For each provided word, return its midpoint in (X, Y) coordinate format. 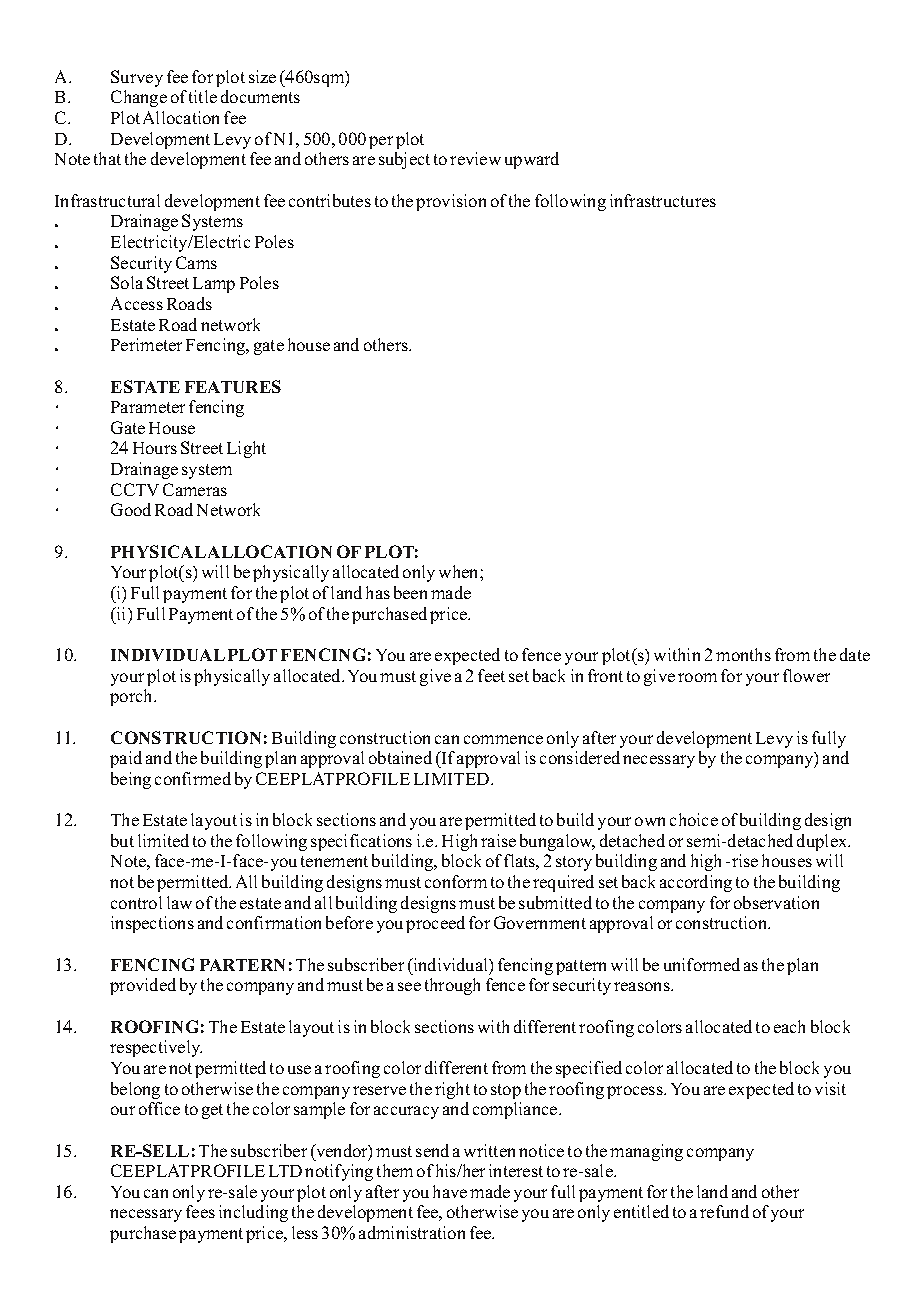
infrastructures (663, 200)
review (475, 158)
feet (491, 675)
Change (139, 98)
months (743, 654)
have (450, 1191)
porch (132, 697)
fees (200, 1211)
